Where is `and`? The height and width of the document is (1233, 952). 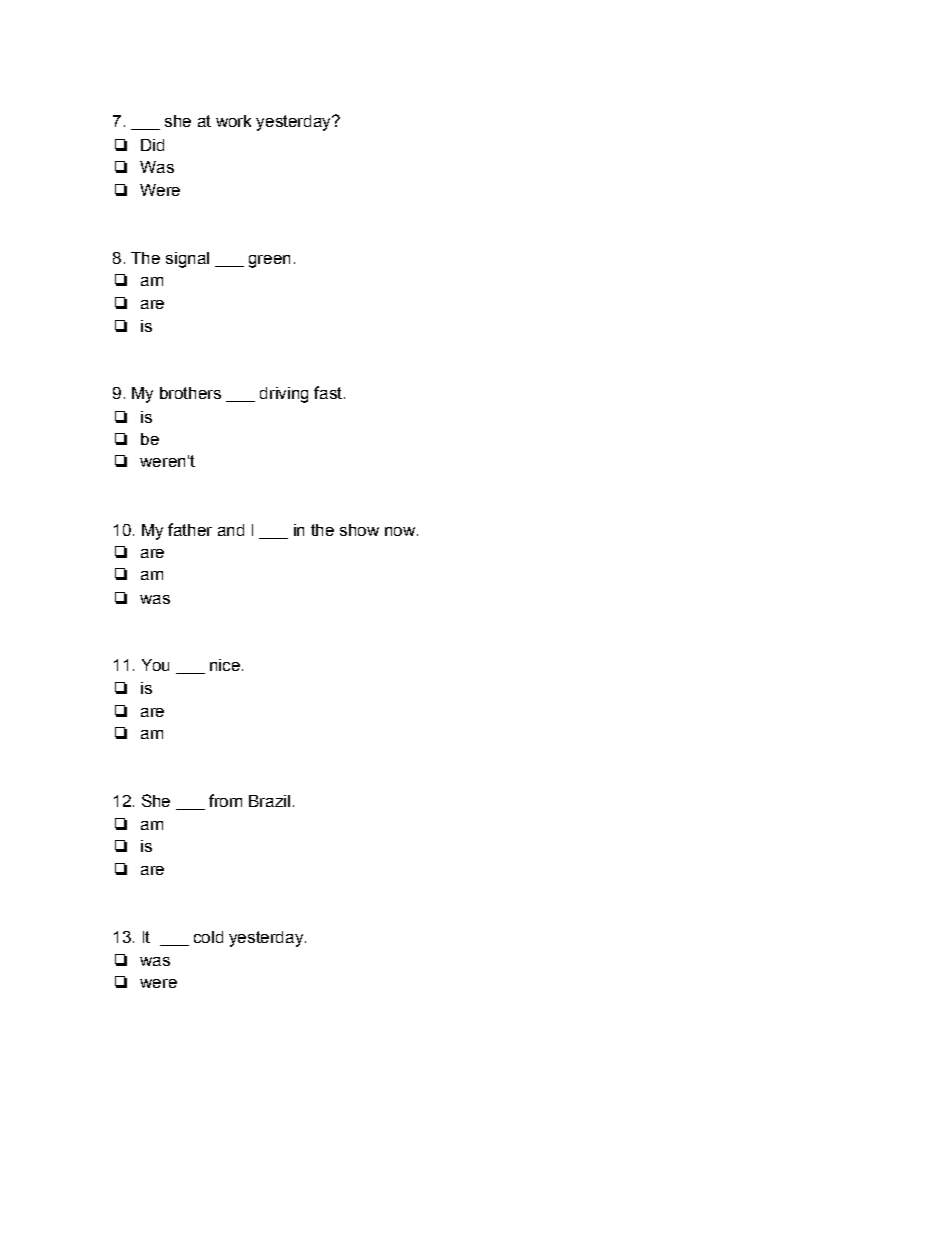 and is located at coordinates (231, 530).
